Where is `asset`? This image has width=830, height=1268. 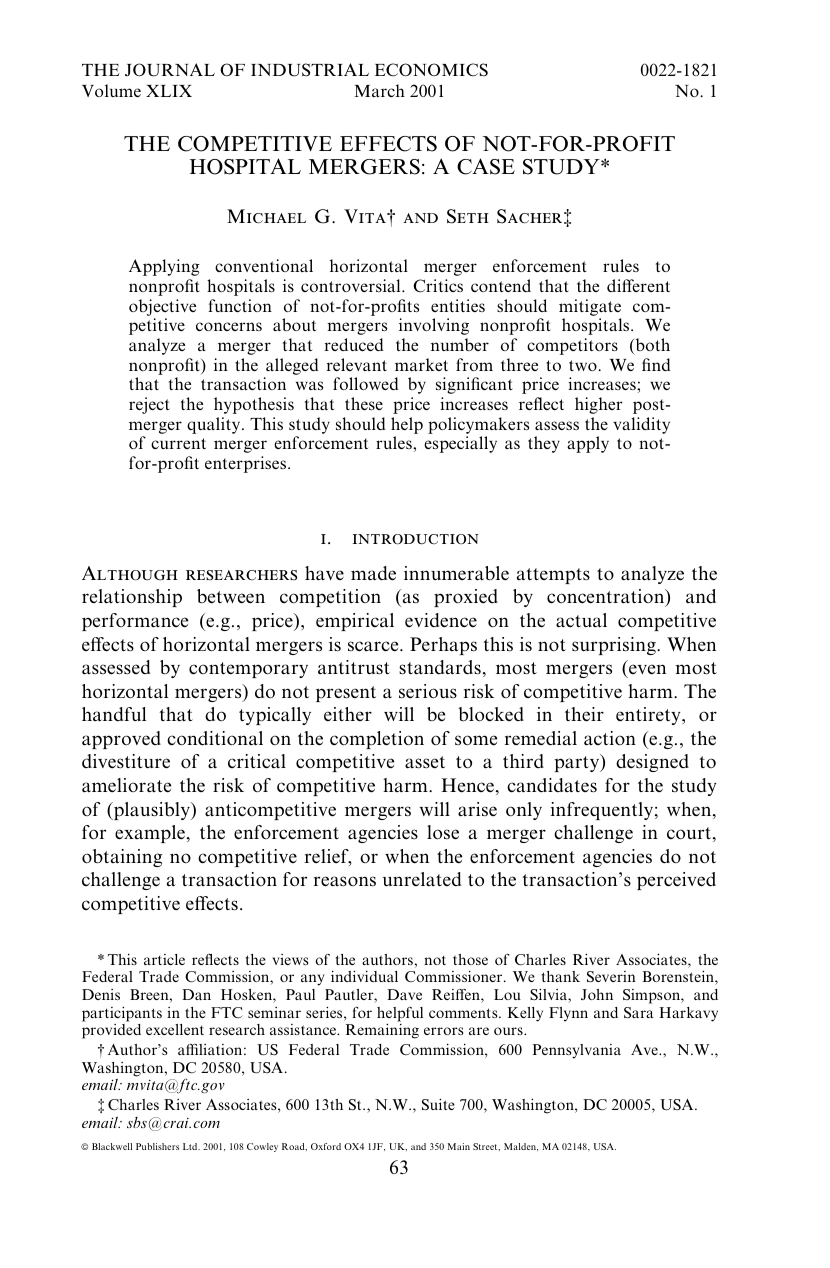 asset is located at coordinates (425, 762).
